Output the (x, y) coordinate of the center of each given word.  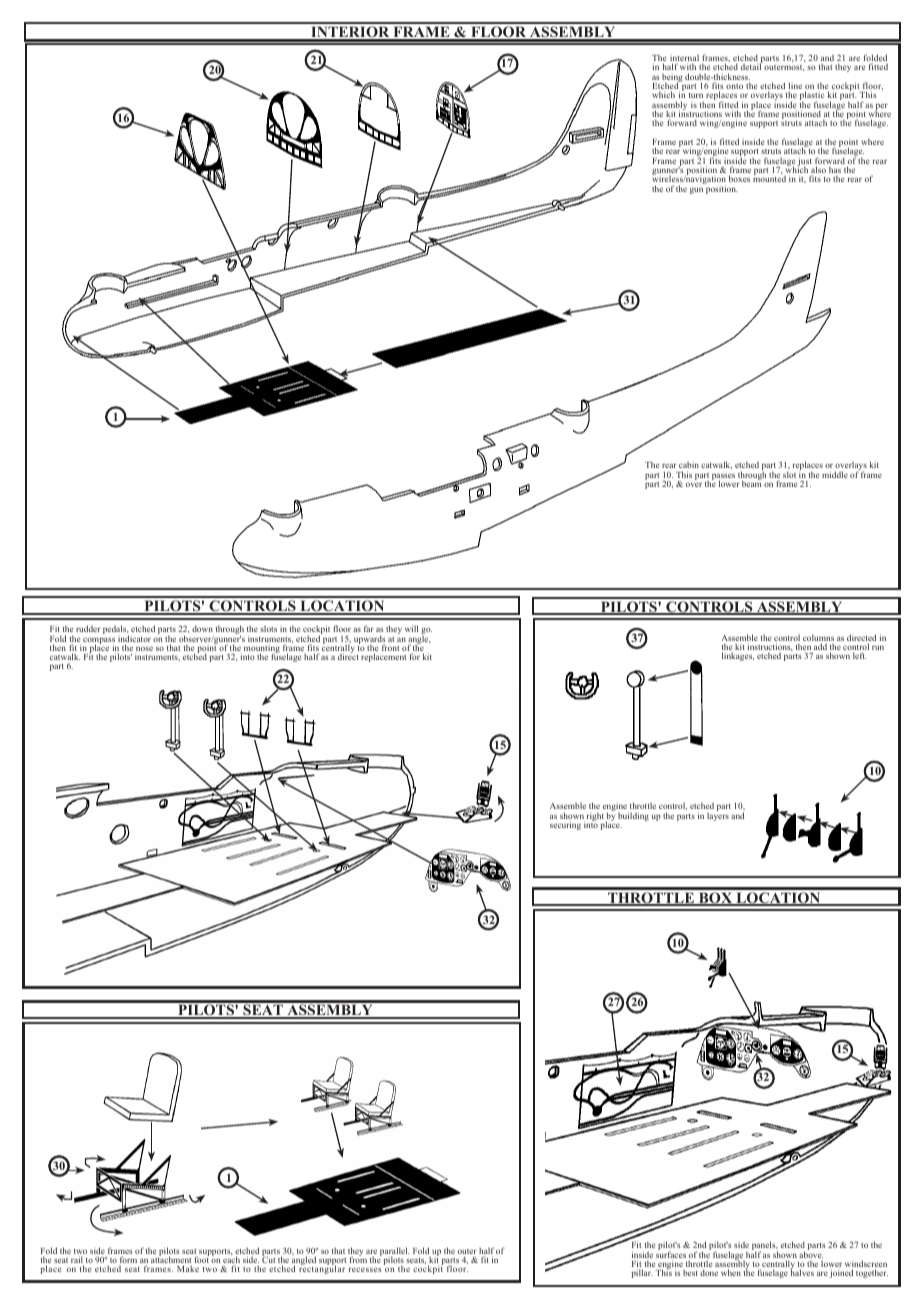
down (202, 628)
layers (718, 815)
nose (144, 650)
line (795, 87)
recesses (365, 1269)
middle (835, 474)
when (731, 1272)
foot (202, 1259)
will (411, 628)
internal (684, 59)
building (633, 816)
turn (696, 95)
